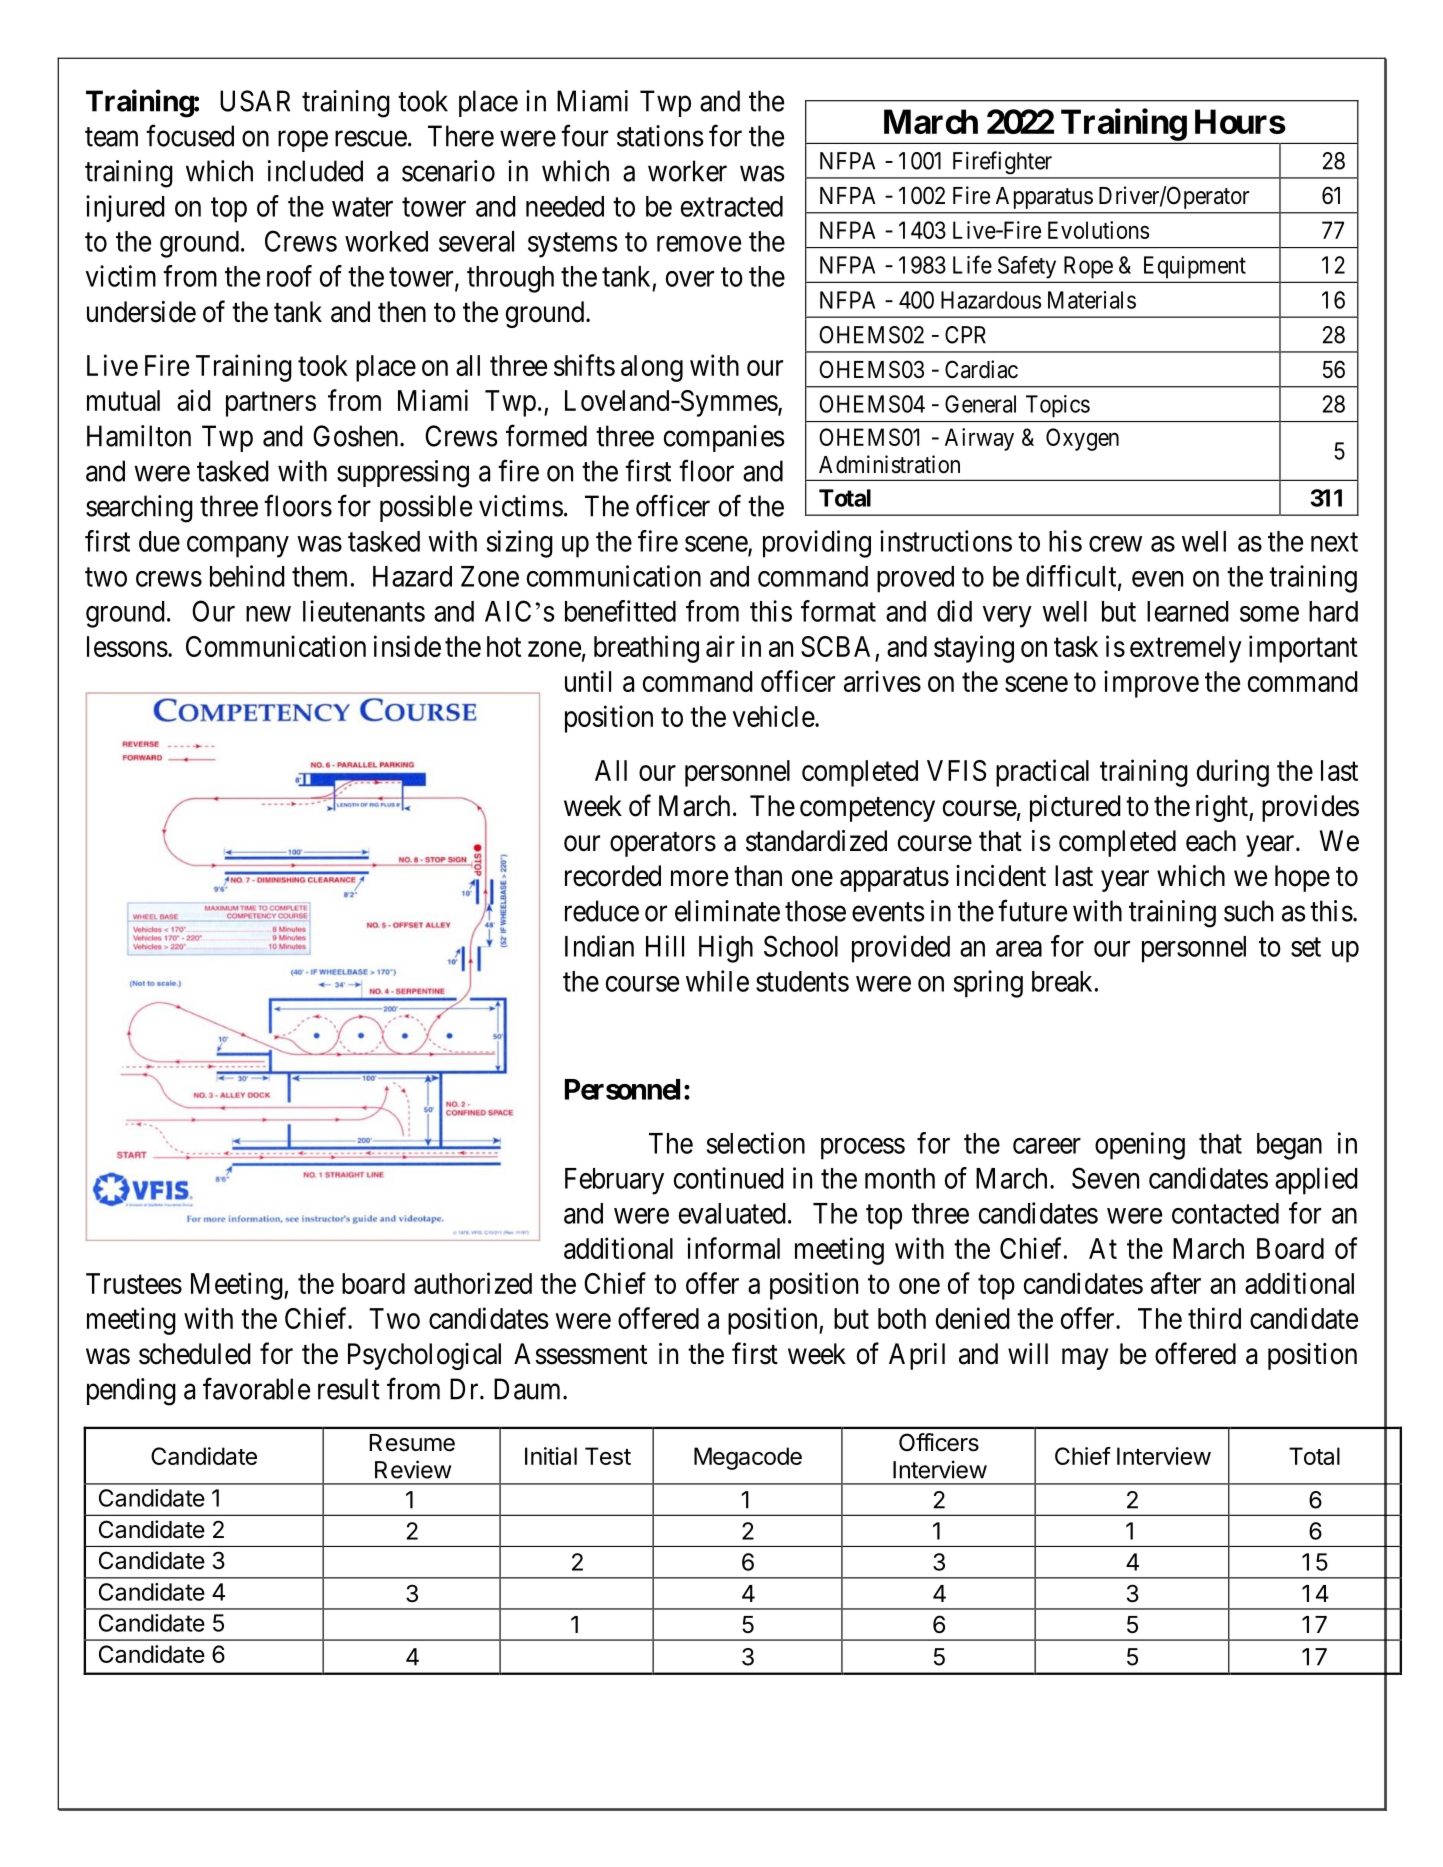 The height and width of the screenshot is (1867, 1443). I want to click on Evolutions, so click(1098, 230).
